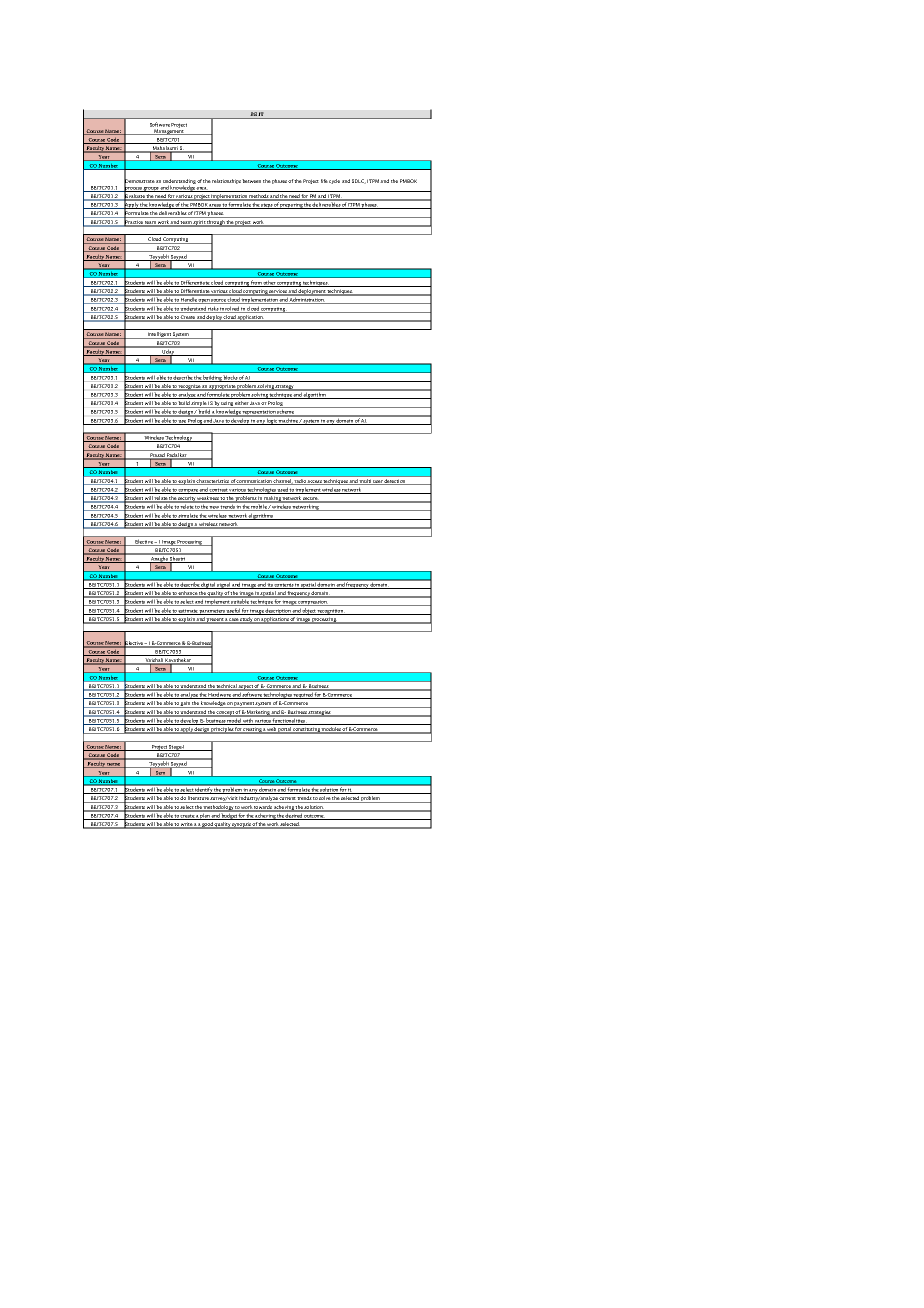 The image size is (924, 1308). I want to click on user, so click(378, 482).
